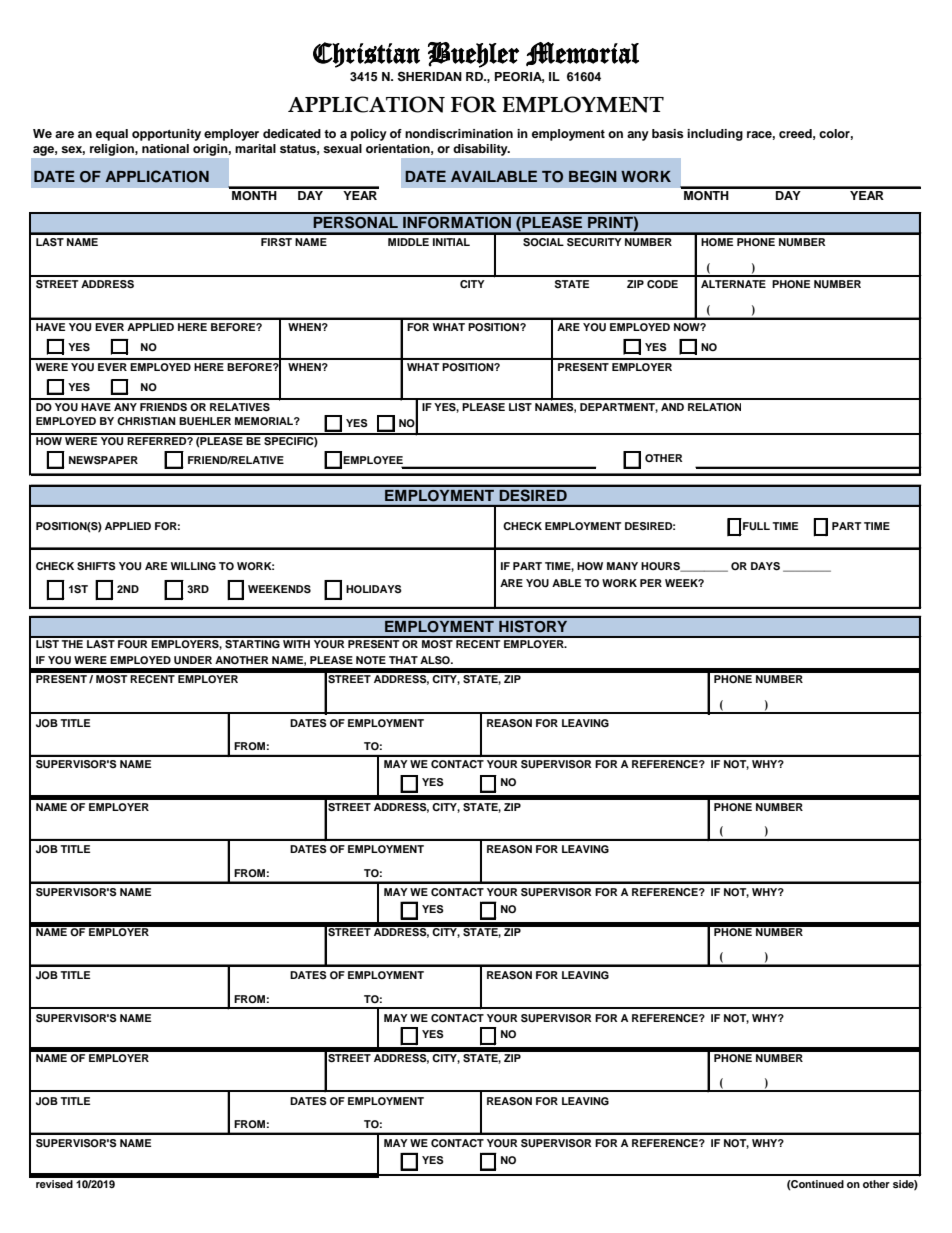 Image resolution: width=952 pixels, height=1233 pixels. What do you see at coordinates (193, 660) in the document?
I see `UNDER` at bounding box center [193, 660].
